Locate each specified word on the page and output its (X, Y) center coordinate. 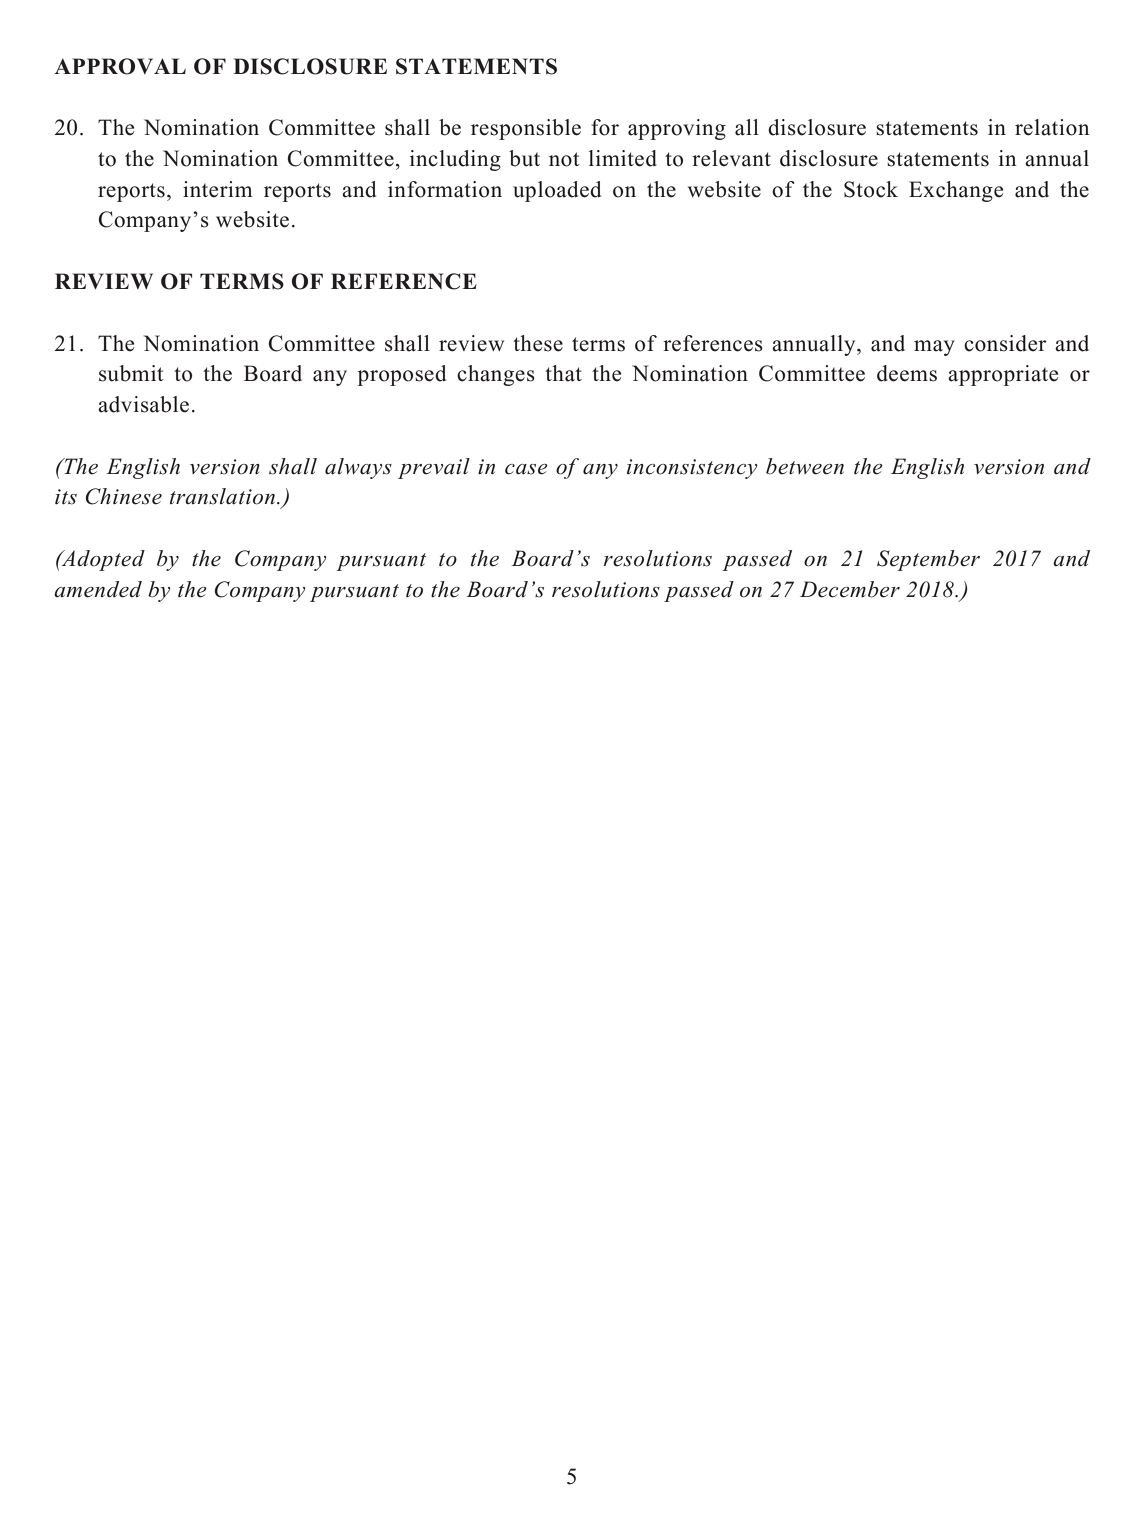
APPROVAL (120, 66)
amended (98, 589)
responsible (526, 129)
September (928, 560)
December (850, 589)
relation (1052, 127)
